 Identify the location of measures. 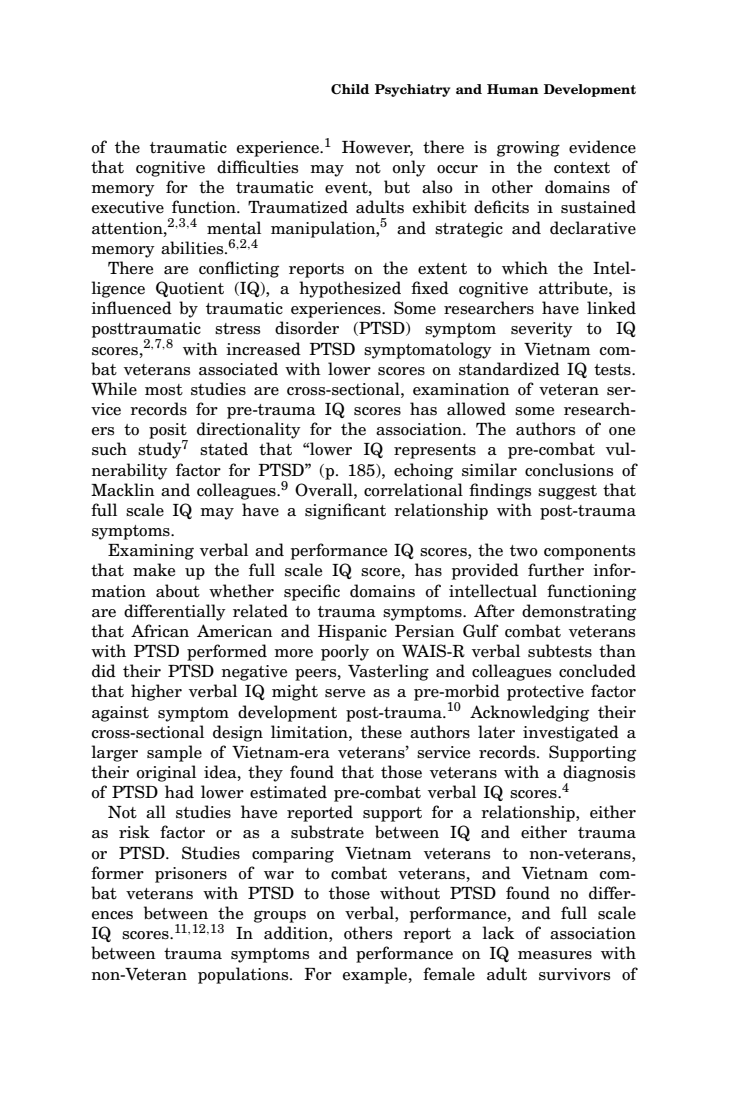
(555, 955).
